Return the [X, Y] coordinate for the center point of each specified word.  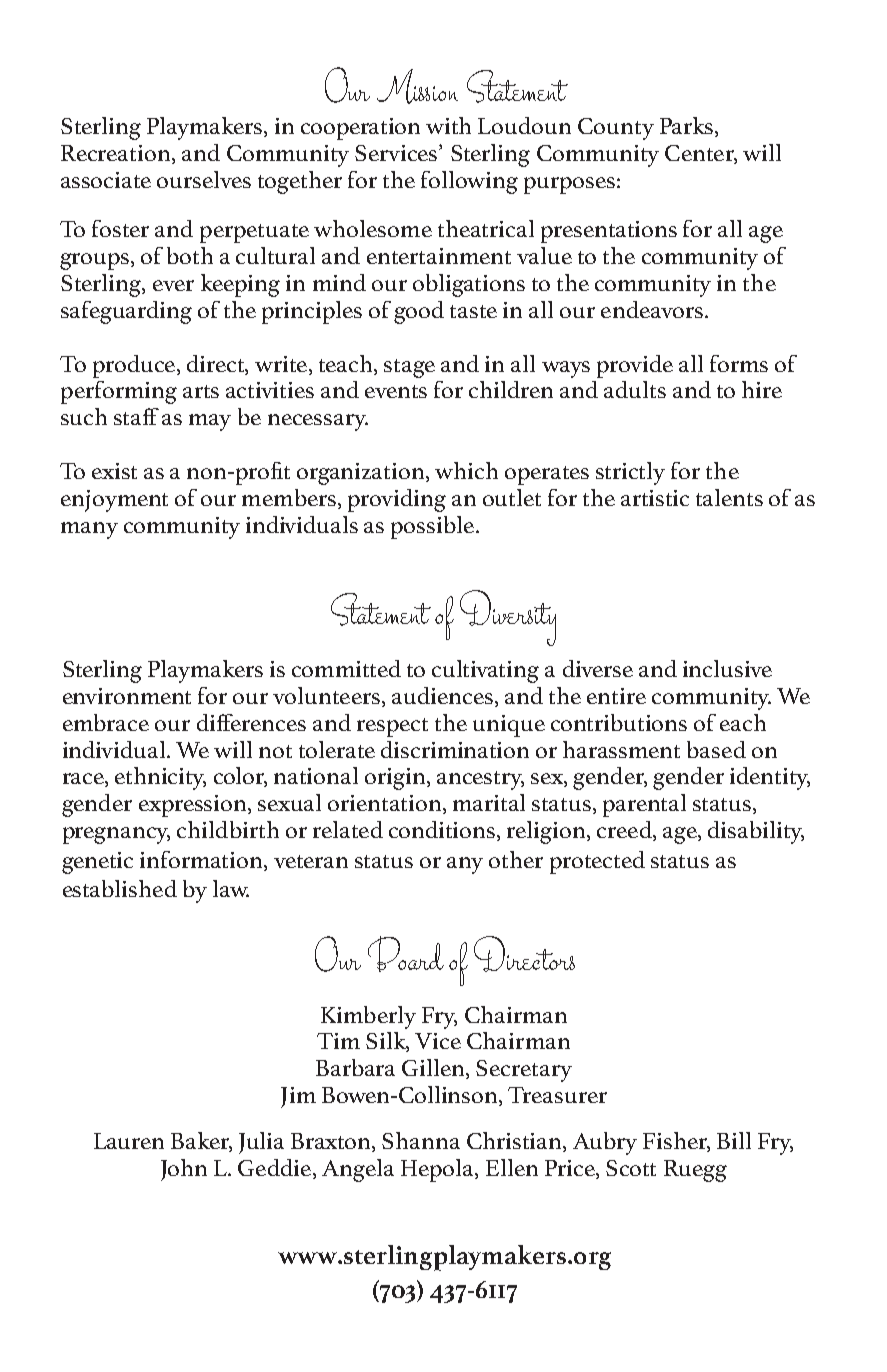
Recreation [117, 154]
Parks [688, 127]
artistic [655, 498]
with [448, 125]
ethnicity [160, 778]
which [466, 470]
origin [396, 779]
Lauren [129, 1141]
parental [644, 805]
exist [114, 471]
